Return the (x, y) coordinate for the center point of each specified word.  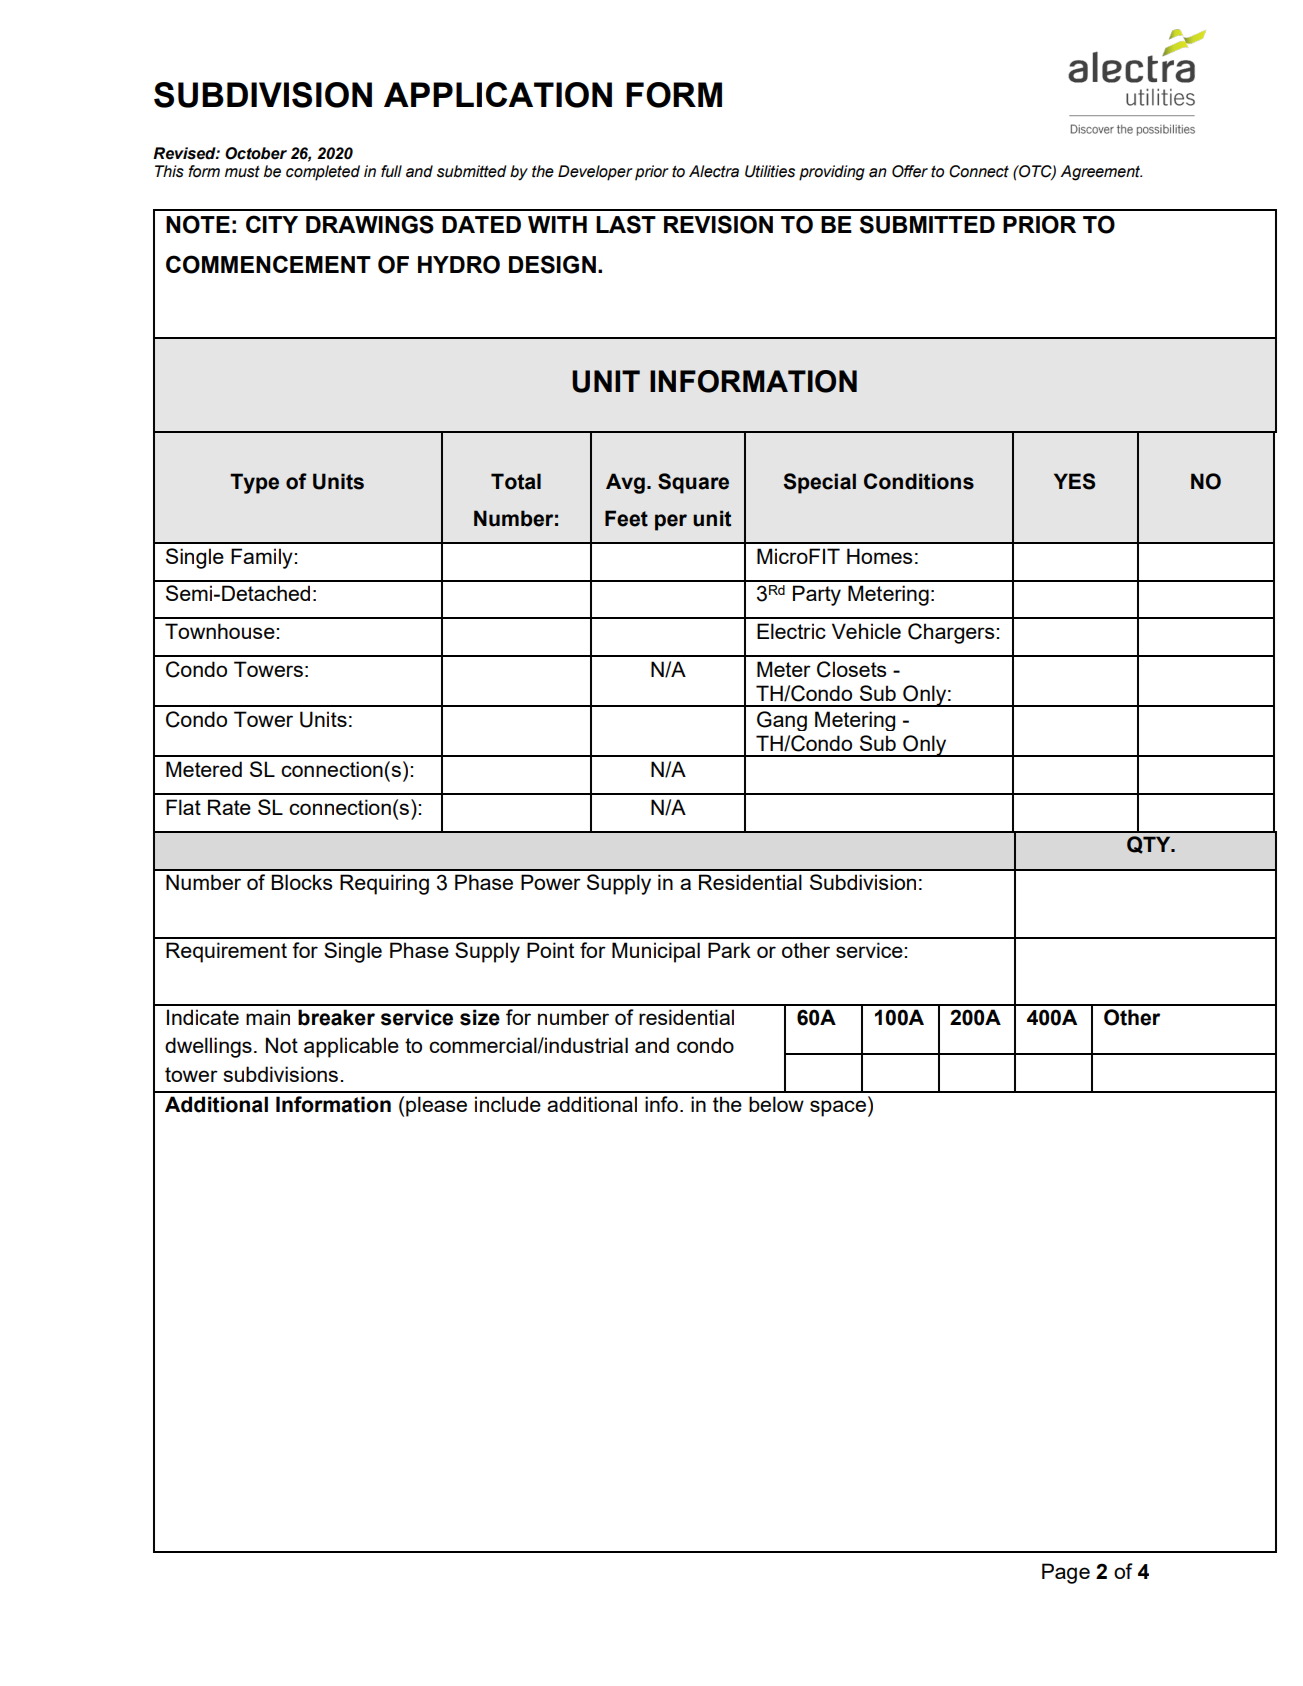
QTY (1150, 845)
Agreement (1101, 173)
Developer (595, 173)
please (436, 1106)
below (776, 1104)
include (508, 1104)
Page (1066, 1573)
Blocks (302, 882)
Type (254, 483)
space (838, 1108)
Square (693, 483)
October (256, 153)
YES (1074, 481)
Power (551, 882)
